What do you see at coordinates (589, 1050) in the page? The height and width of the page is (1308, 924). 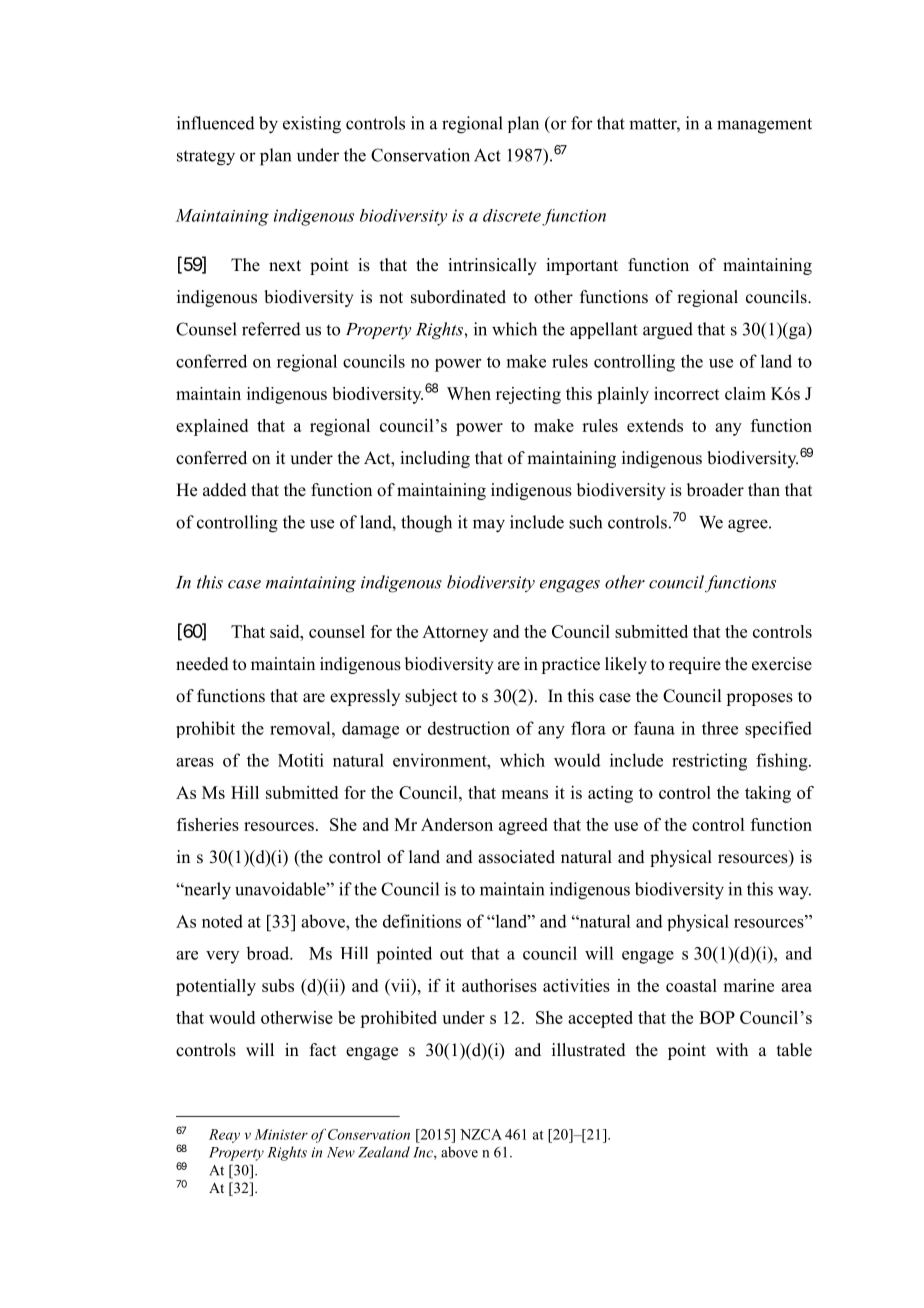 I see `illustrated` at bounding box center [589, 1050].
